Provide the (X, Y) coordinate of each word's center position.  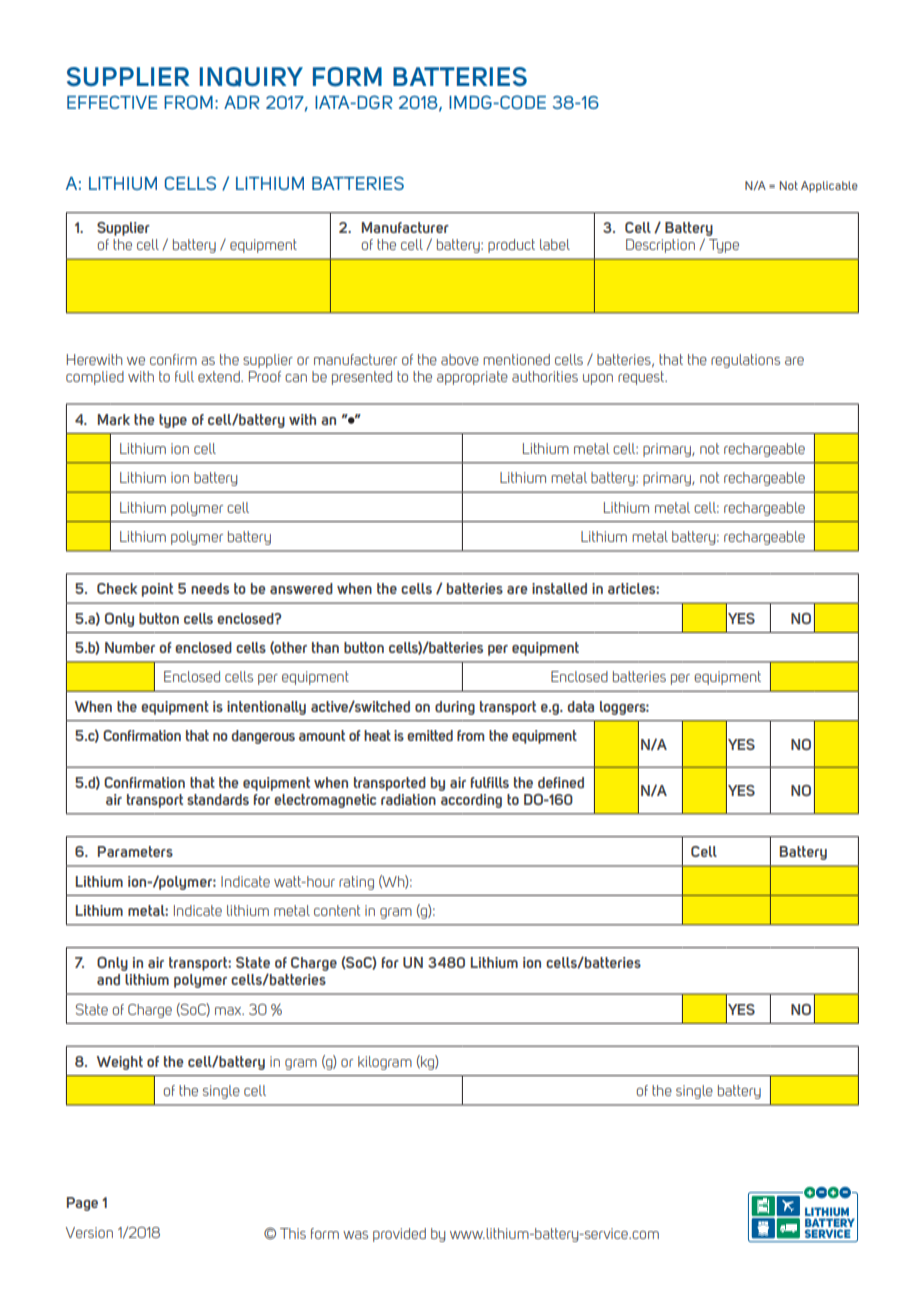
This (293, 1233)
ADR (242, 102)
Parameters (135, 851)
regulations (745, 361)
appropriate (472, 378)
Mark (114, 419)
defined (561, 782)
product (511, 246)
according (471, 801)
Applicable (829, 186)
